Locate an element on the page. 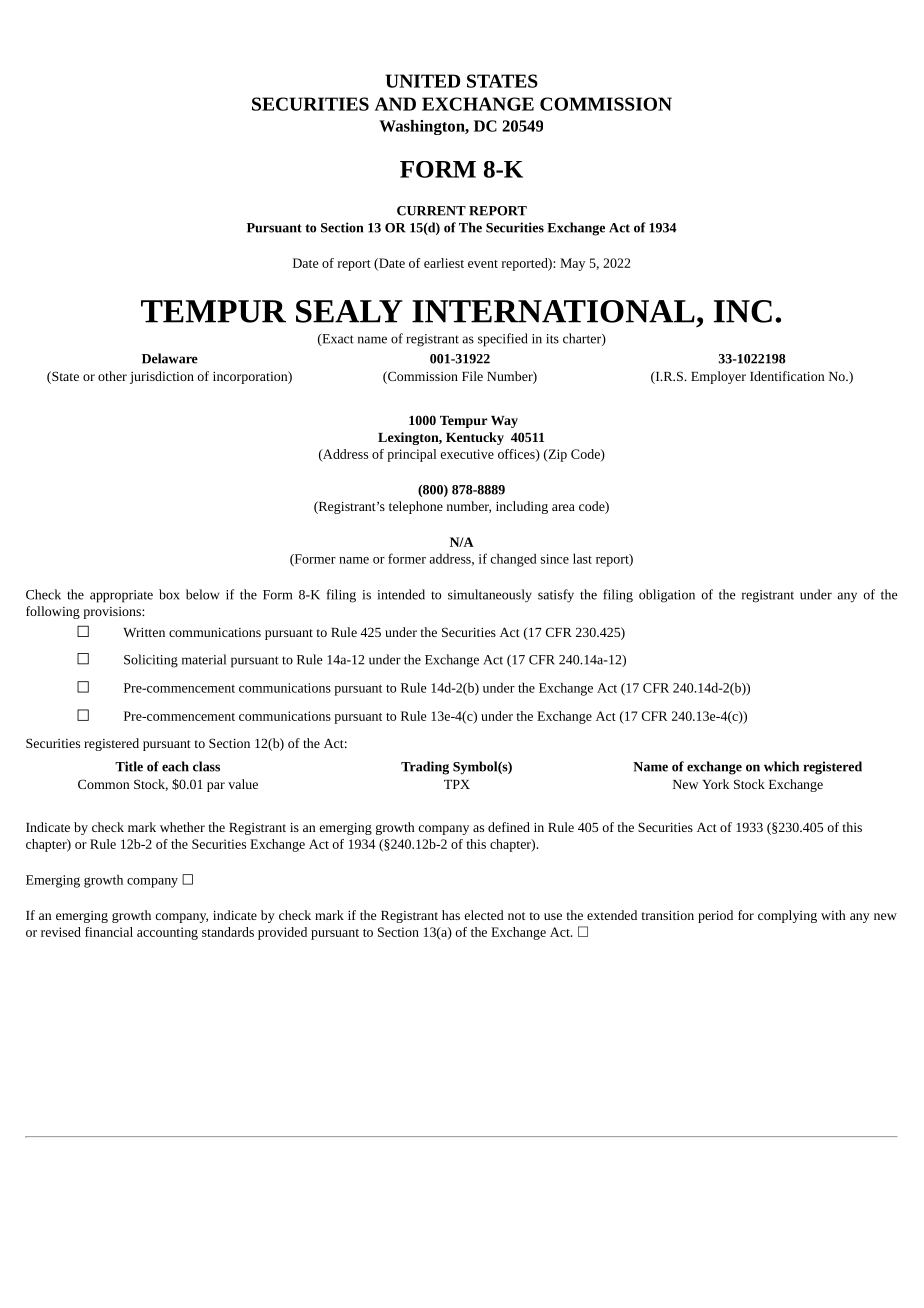 This page has width=924, height=1308. period is located at coordinates (715, 916).
